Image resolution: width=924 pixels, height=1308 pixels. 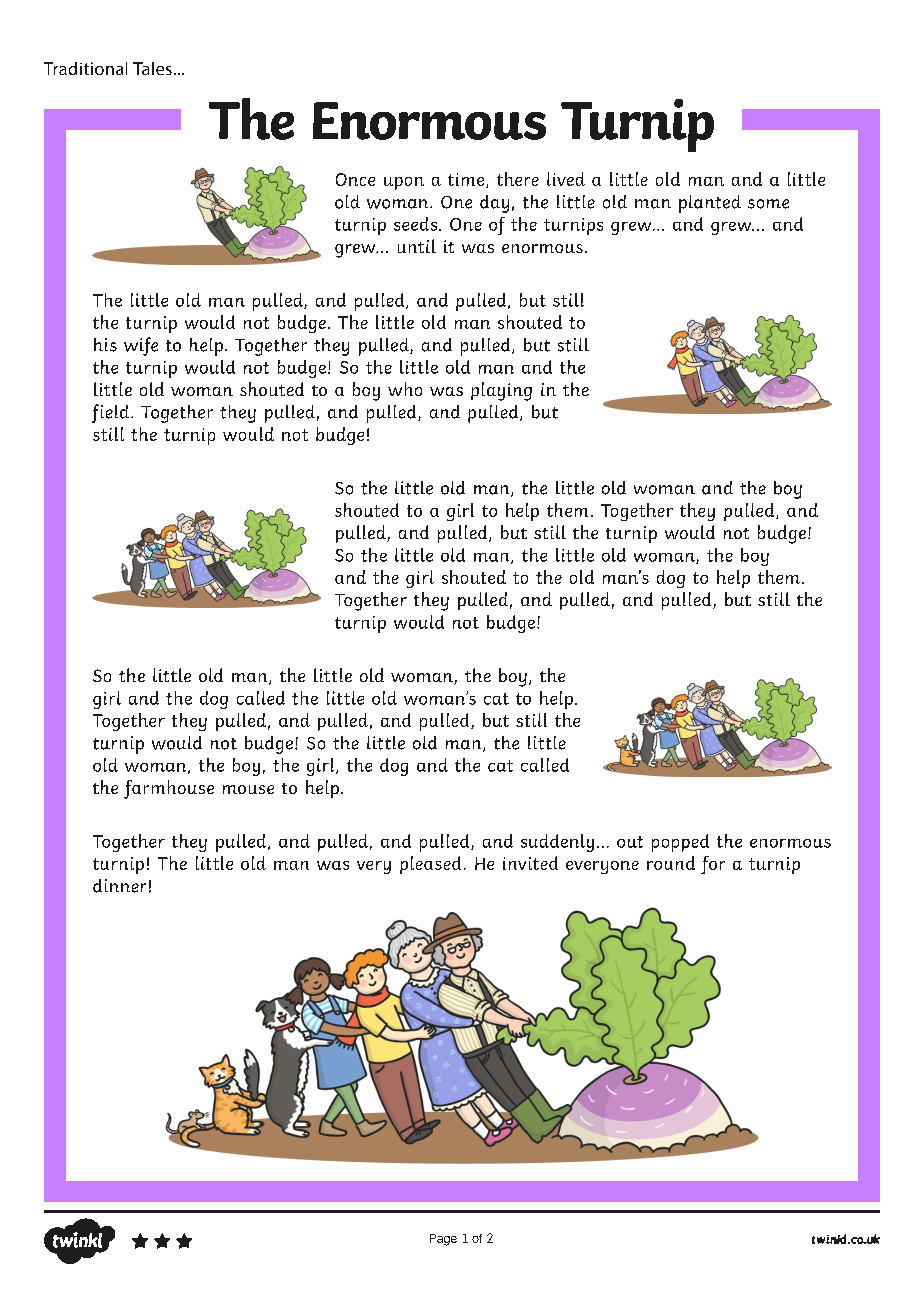 What do you see at coordinates (169, 789) in the screenshot?
I see `farmhouse` at bounding box center [169, 789].
